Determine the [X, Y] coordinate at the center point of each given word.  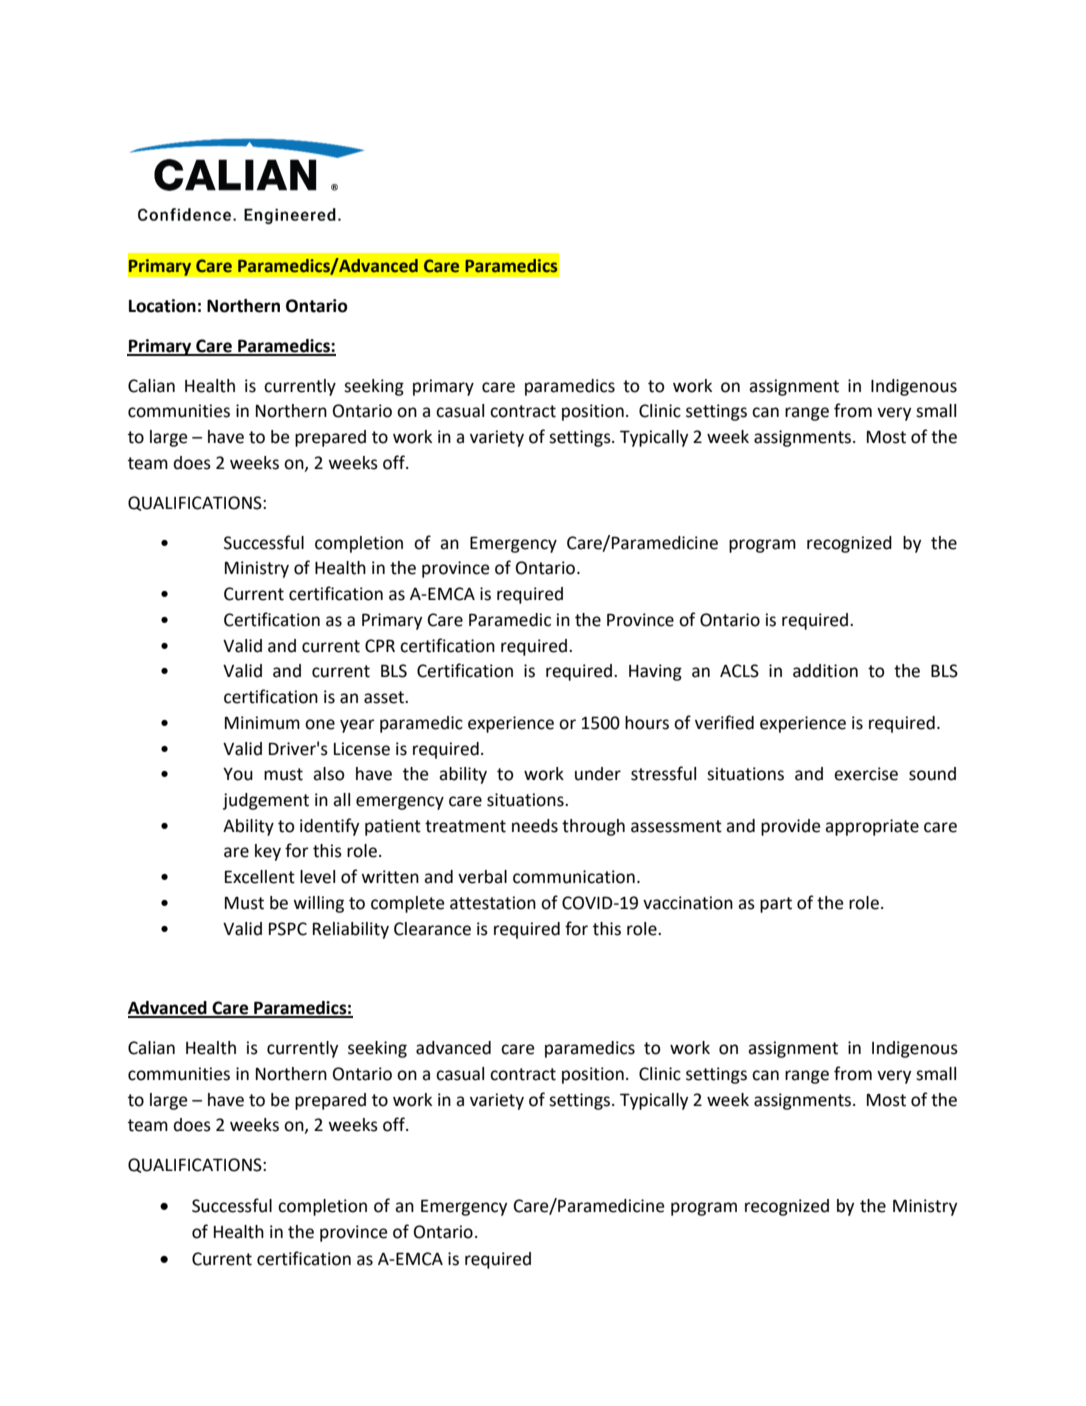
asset [385, 697]
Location [162, 306]
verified [724, 722]
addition [825, 671]
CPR [380, 646]
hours [647, 723]
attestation [493, 903]
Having [655, 672]
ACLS [739, 671]
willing [318, 904]
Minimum [262, 723]
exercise [866, 774]
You [238, 774]
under [598, 774]
